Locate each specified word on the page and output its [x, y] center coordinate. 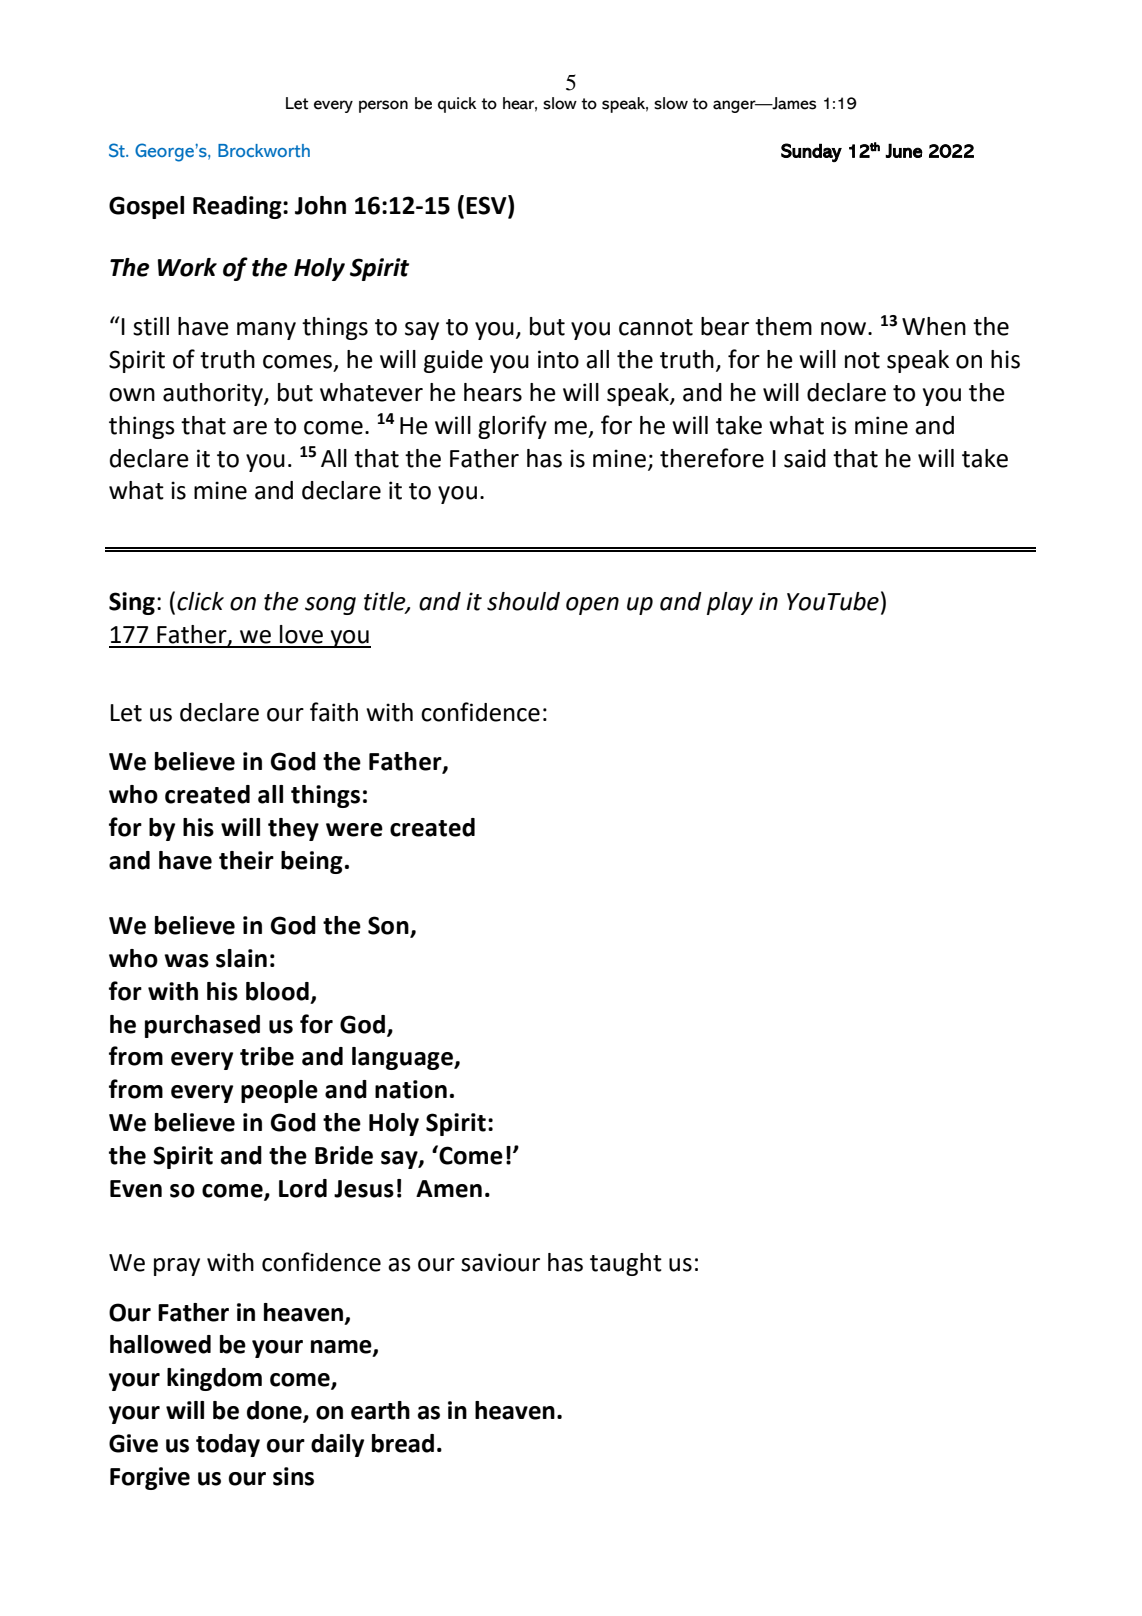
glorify [512, 427]
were [354, 830]
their [246, 860]
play [730, 603]
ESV [487, 206]
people [279, 1091]
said [805, 458]
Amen [449, 1189]
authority [214, 394]
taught [626, 1264]
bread [403, 1443]
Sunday [811, 152]
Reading [238, 207]
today [228, 1445]
